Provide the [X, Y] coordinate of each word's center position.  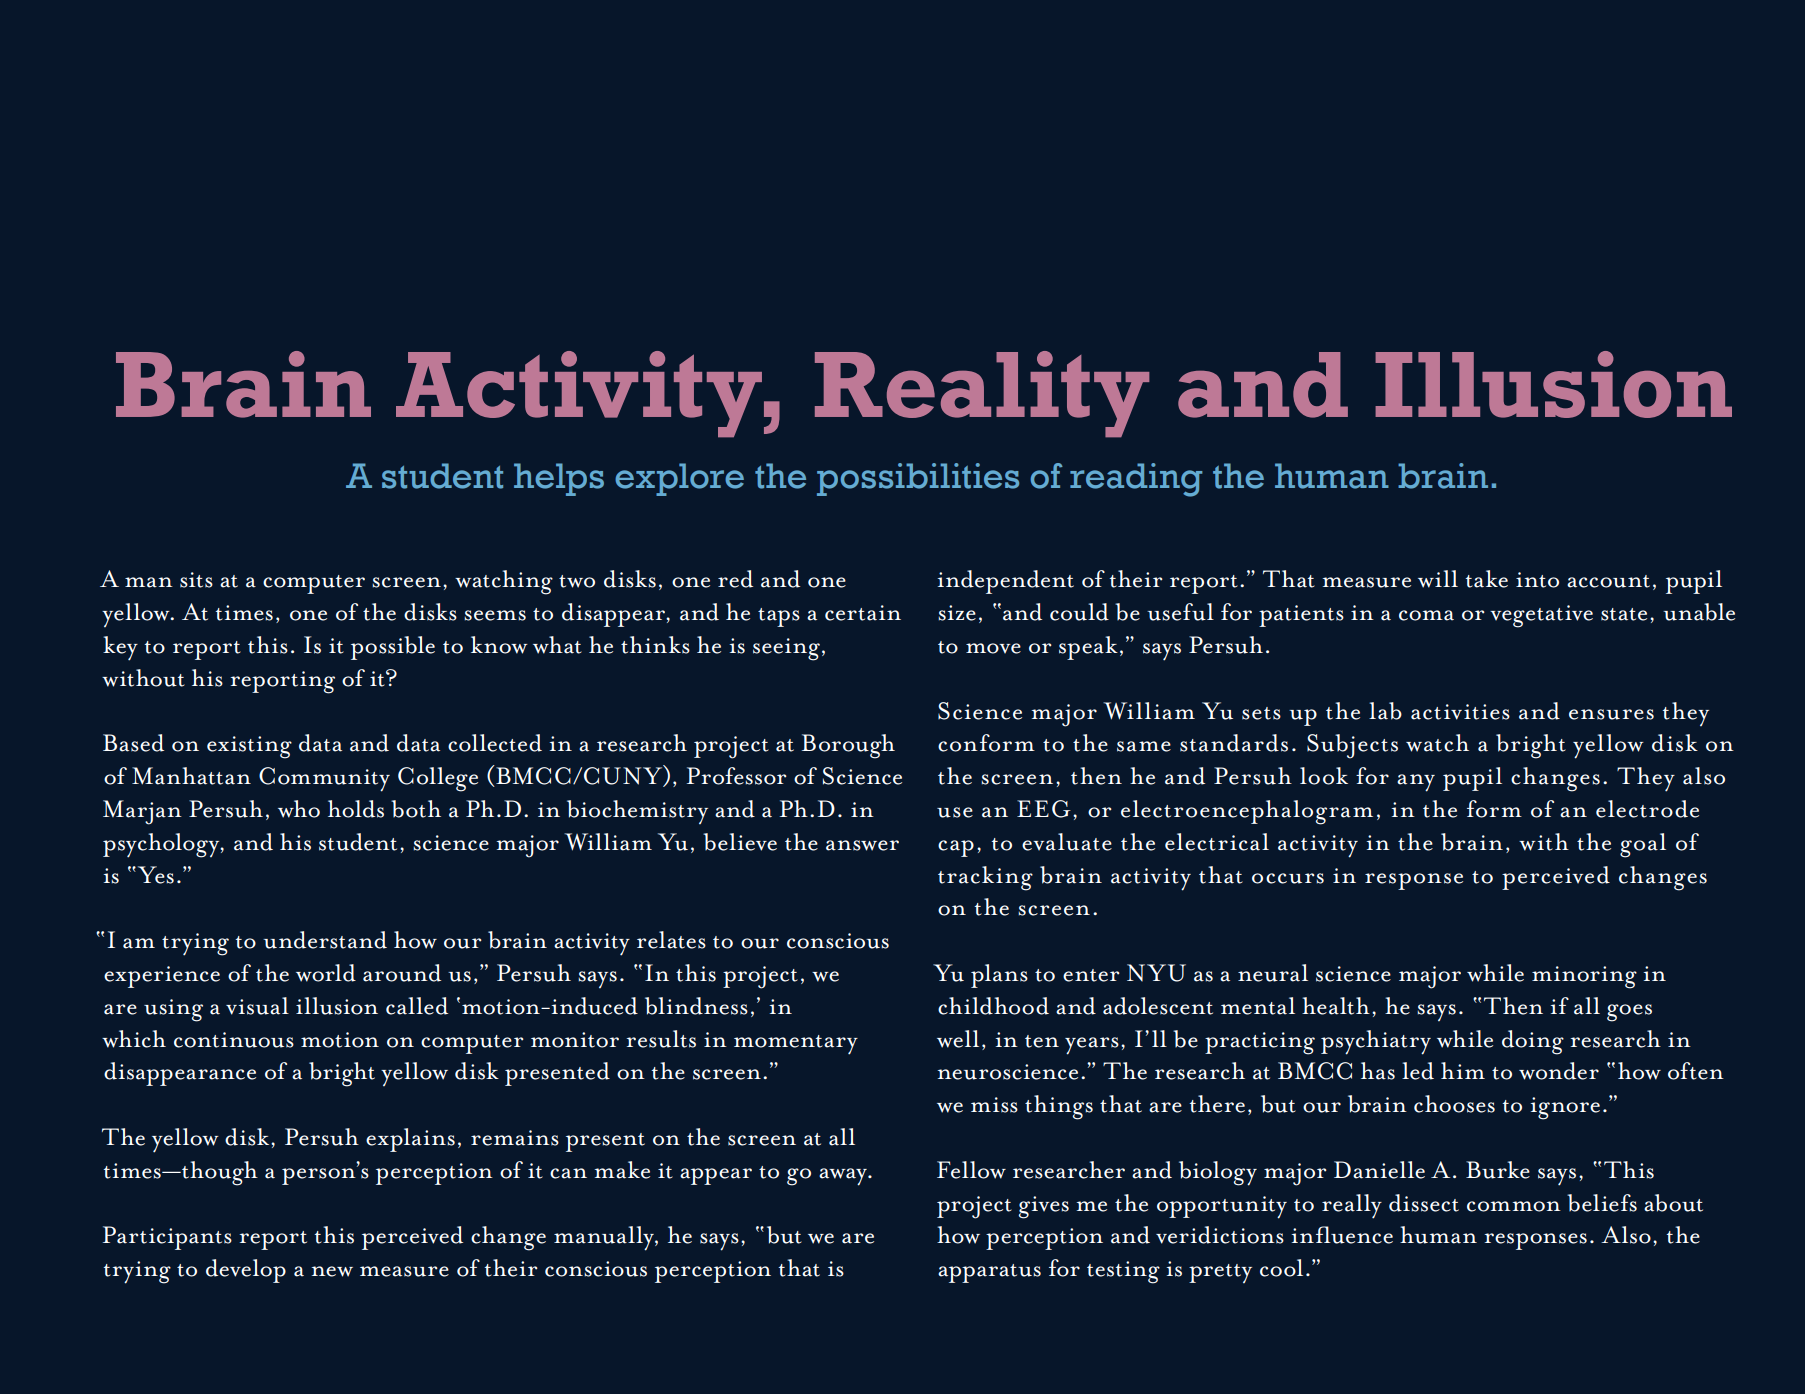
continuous [234, 1040]
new [332, 1271]
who [299, 809]
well [958, 1039]
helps [559, 479]
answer [862, 845]
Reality [982, 394]
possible [393, 648]
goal [1643, 845]
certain [863, 613]
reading [1136, 480]
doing [1533, 1042]
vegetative [1541, 616]
